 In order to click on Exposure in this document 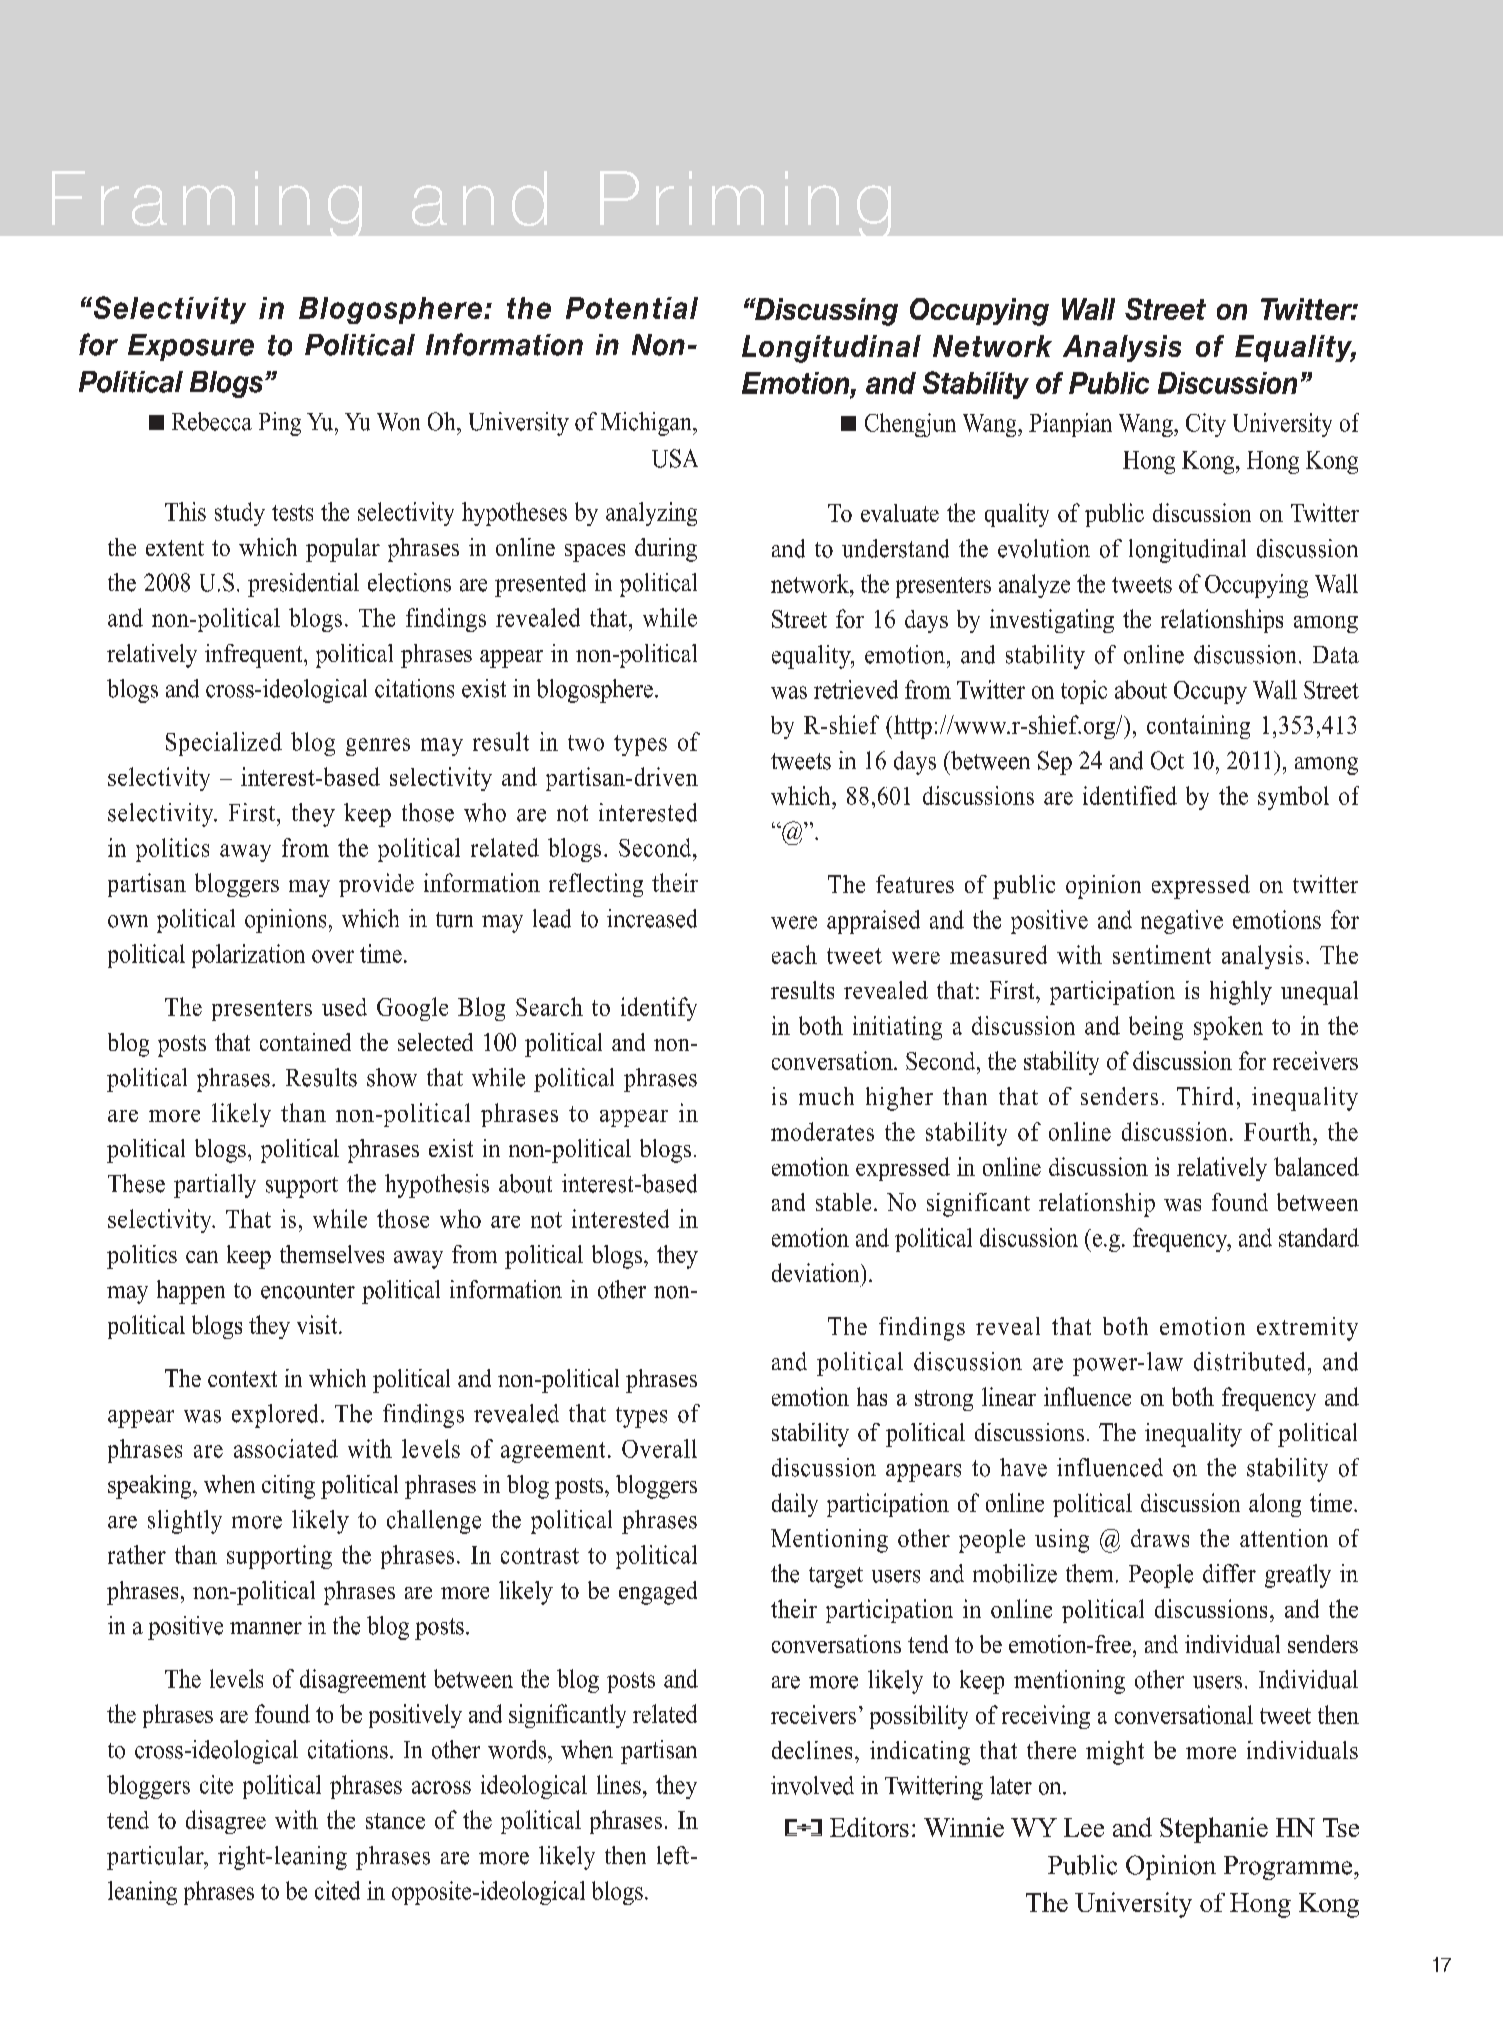, I will do `click(191, 347)`.
